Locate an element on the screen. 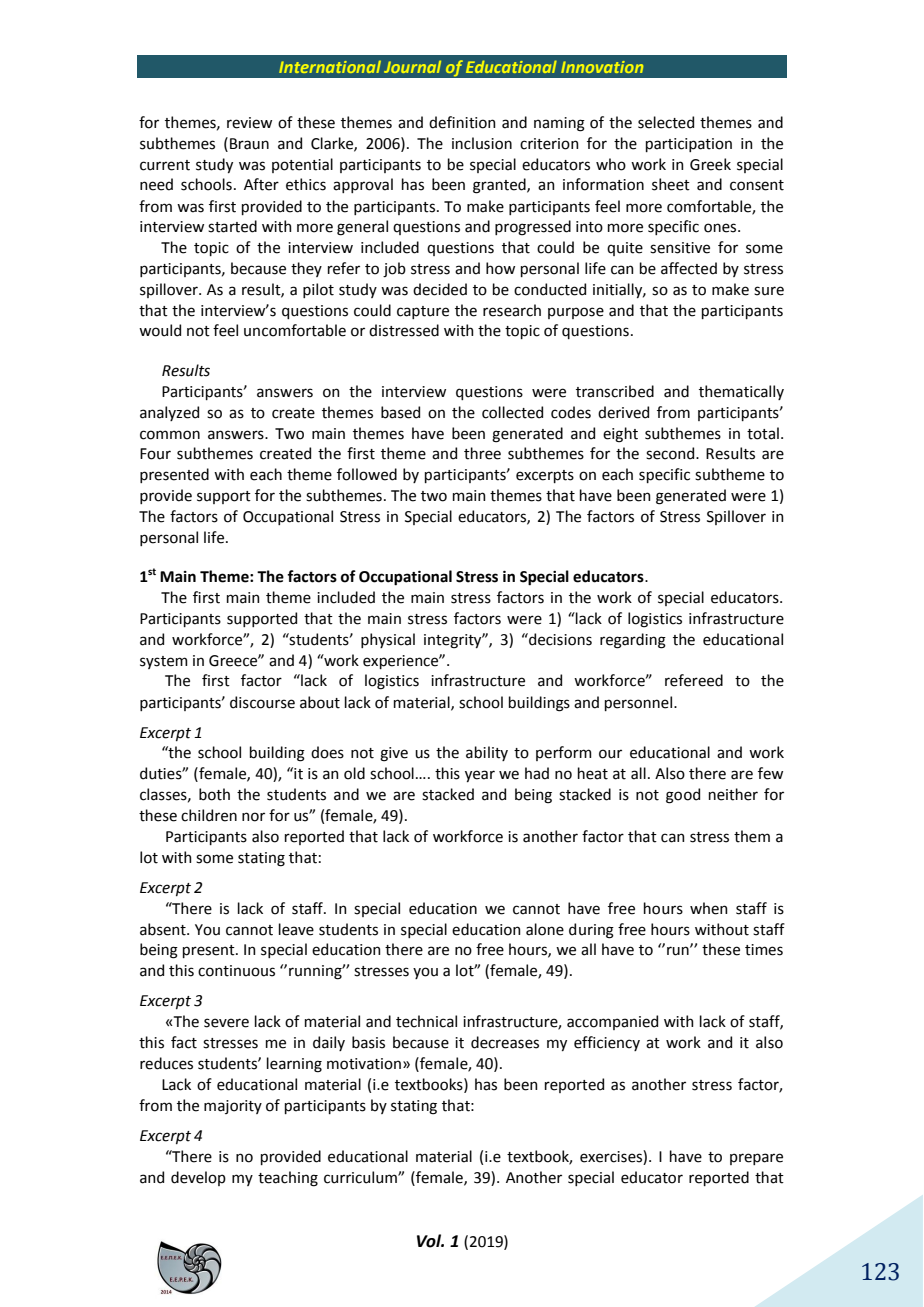 Image resolution: width=924 pixels, height=1307 pixels. review is located at coordinates (249, 123).
